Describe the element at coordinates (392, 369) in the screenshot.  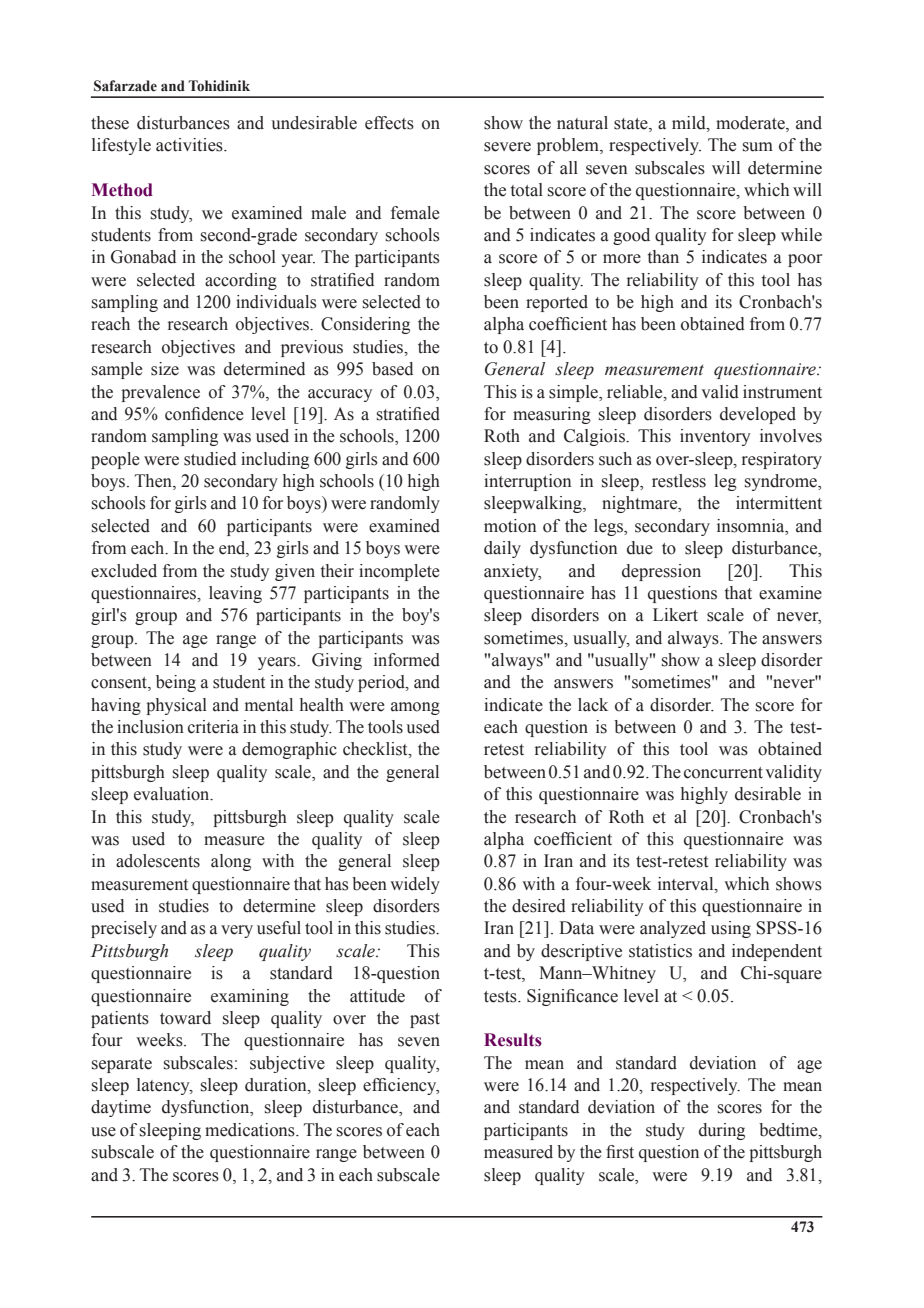
I see `based` at that location.
